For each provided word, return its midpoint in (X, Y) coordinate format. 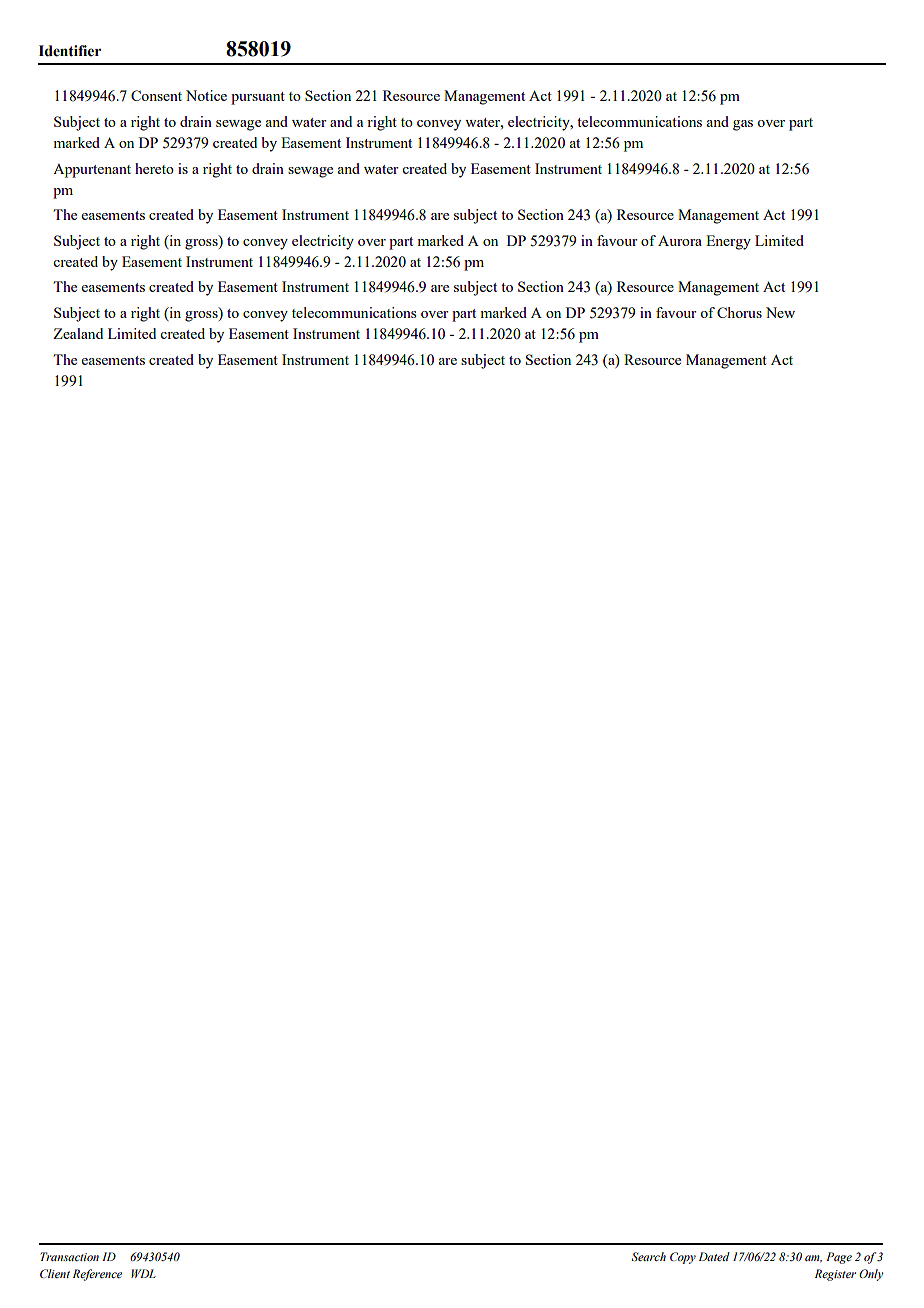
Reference (97, 1275)
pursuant (258, 98)
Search (648, 1256)
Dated (714, 1256)
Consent (156, 95)
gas (743, 125)
